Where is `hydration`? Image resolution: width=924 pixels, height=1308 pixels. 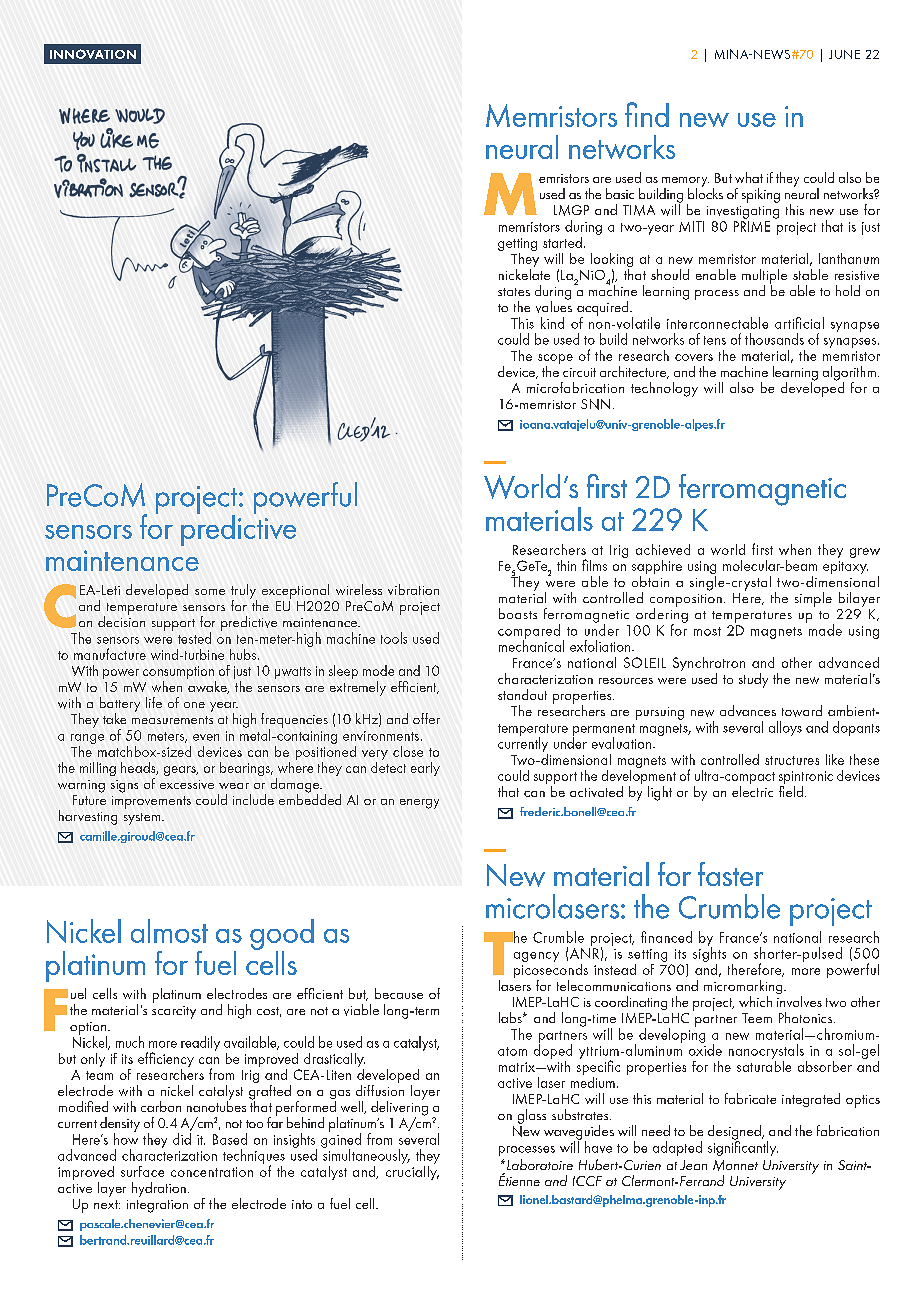 hydration is located at coordinates (159, 1189).
